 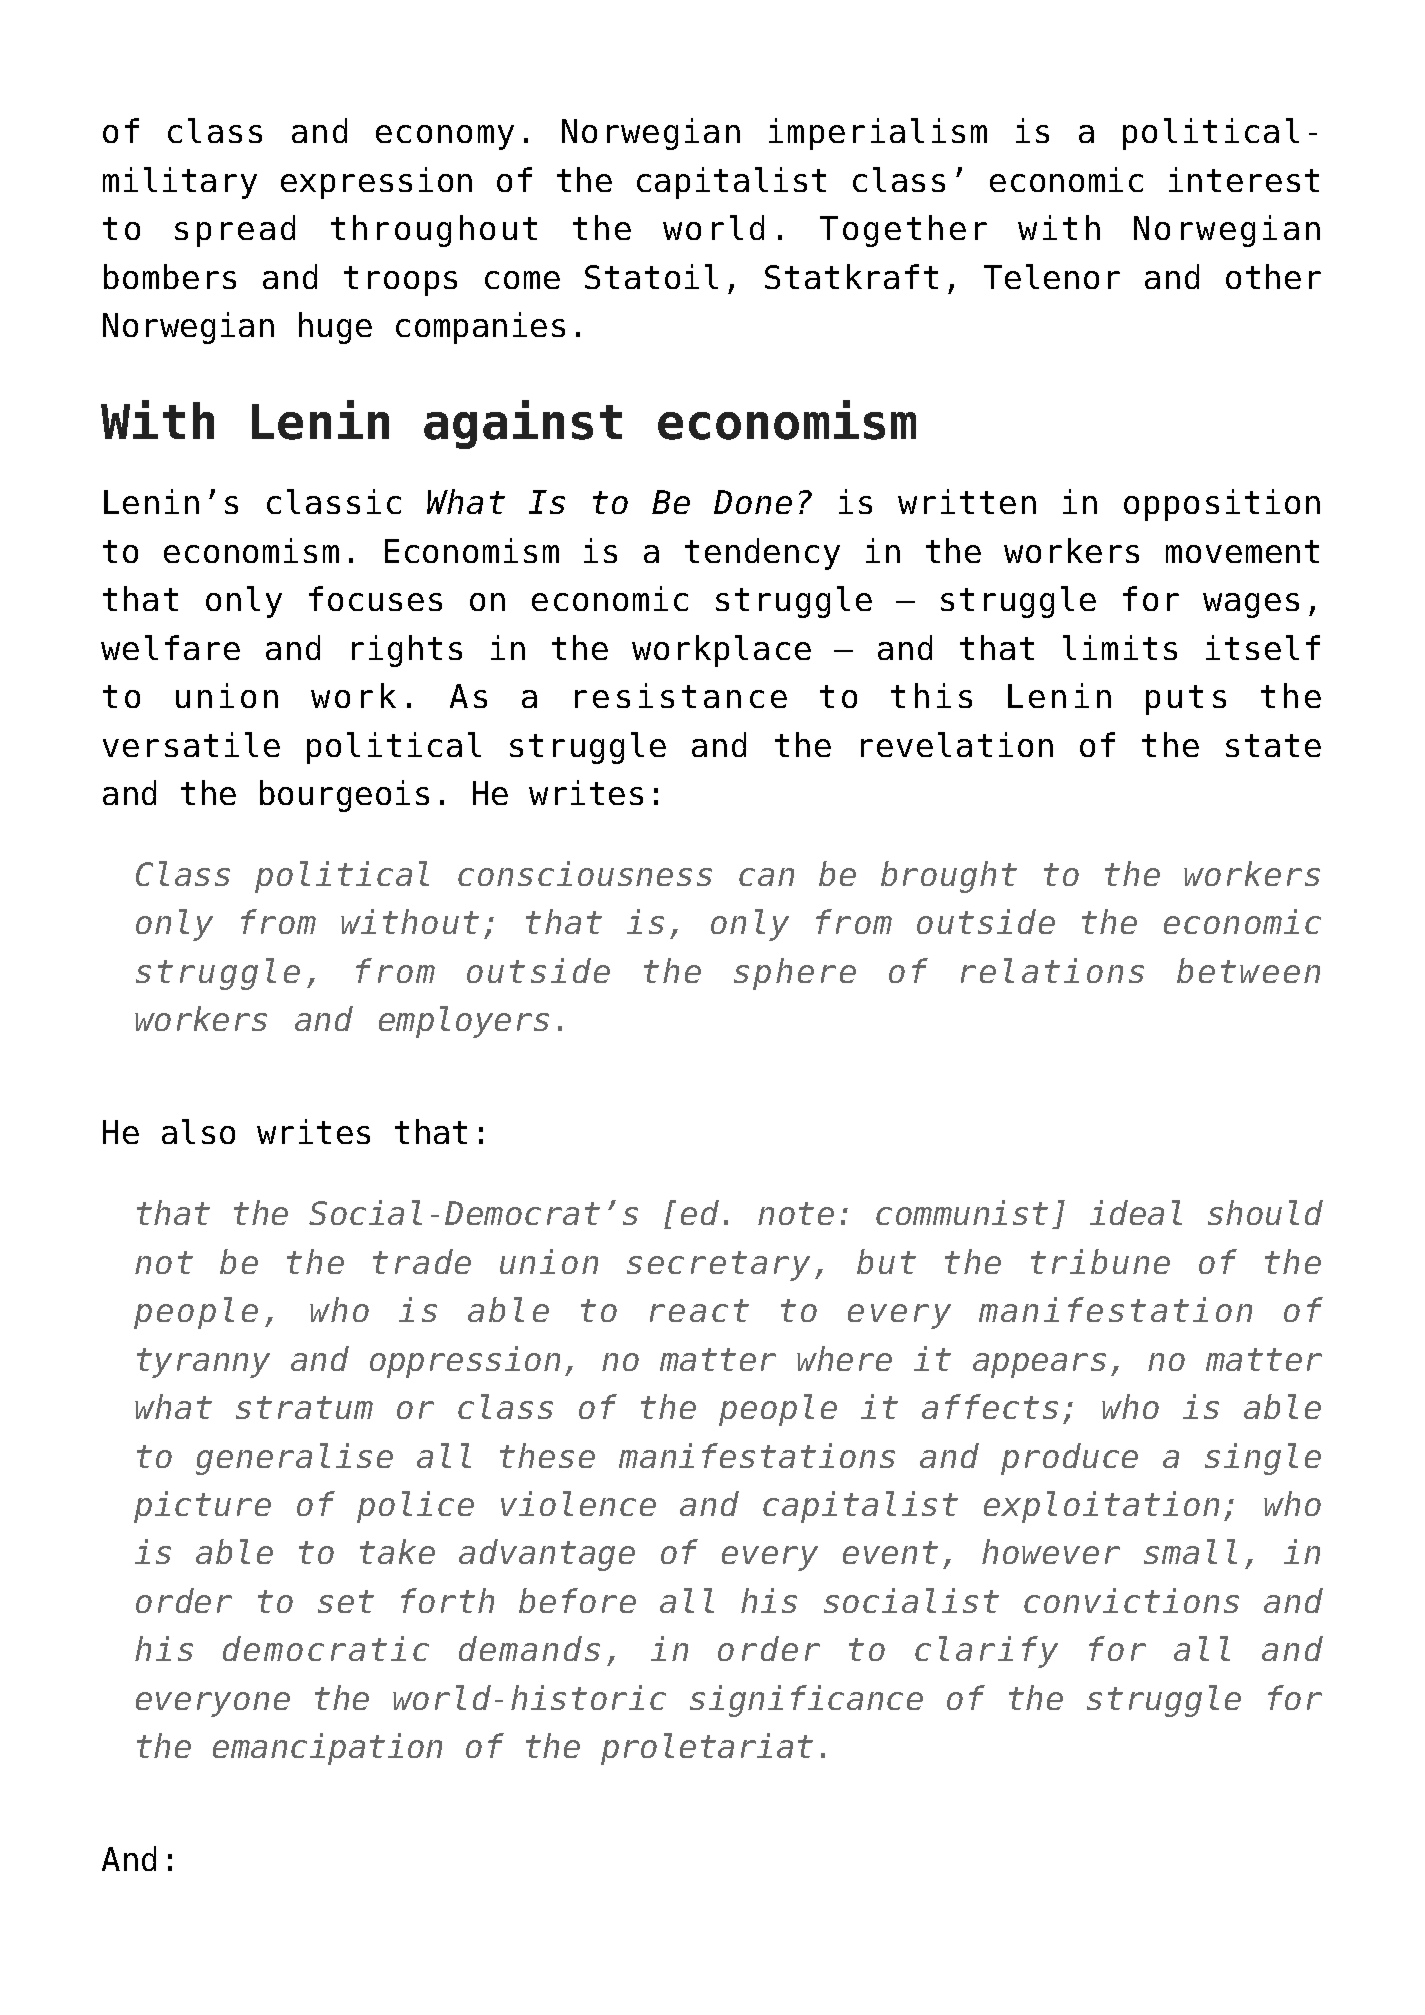 What do you see at coordinates (464, 1022) in the image?
I see `employers` at bounding box center [464, 1022].
